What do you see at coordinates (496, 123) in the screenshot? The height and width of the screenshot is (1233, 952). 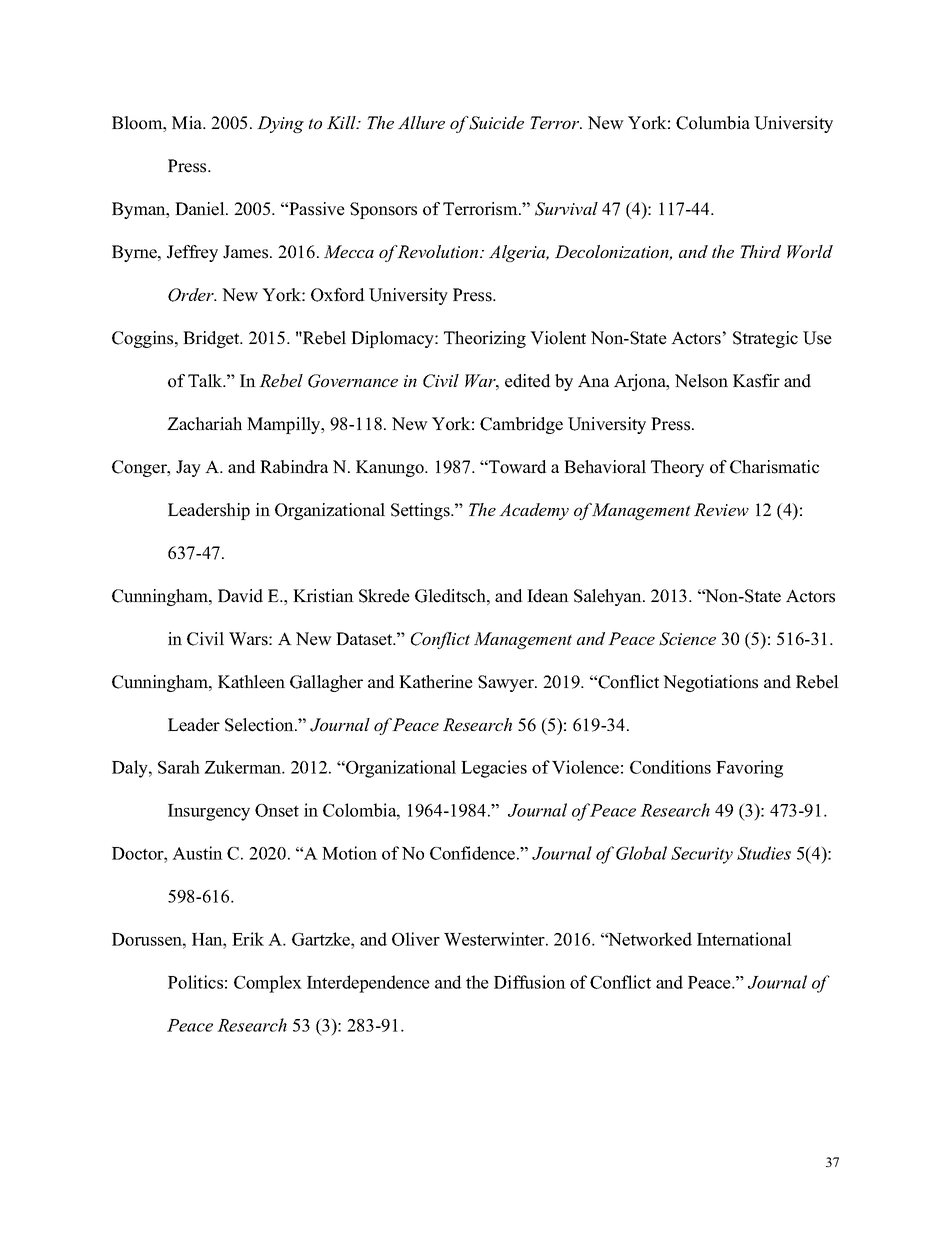 I see `Suicide` at bounding box center [496, 123].
